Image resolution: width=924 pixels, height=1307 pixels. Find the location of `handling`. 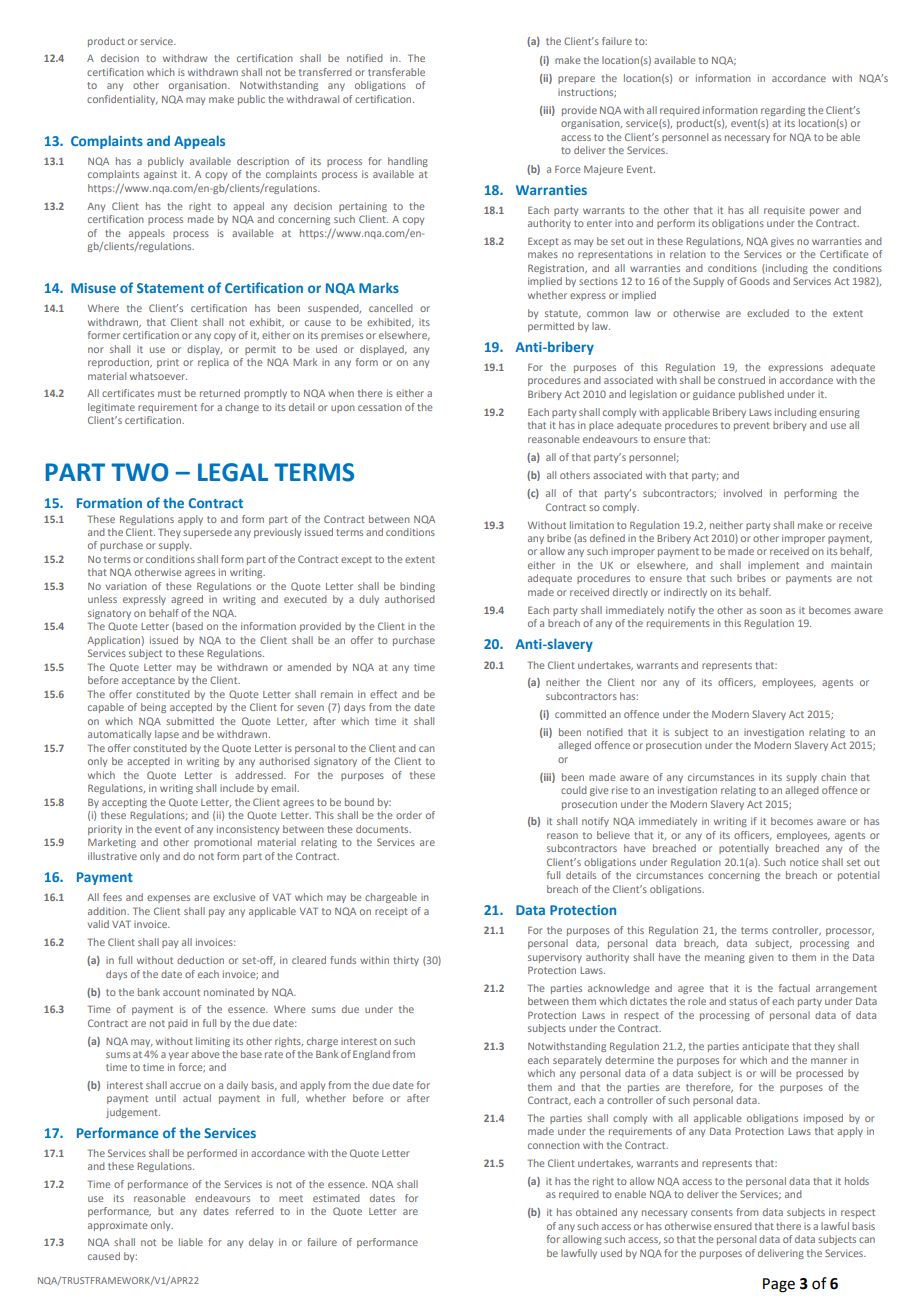

handling is located at coordinates (408, 162).
